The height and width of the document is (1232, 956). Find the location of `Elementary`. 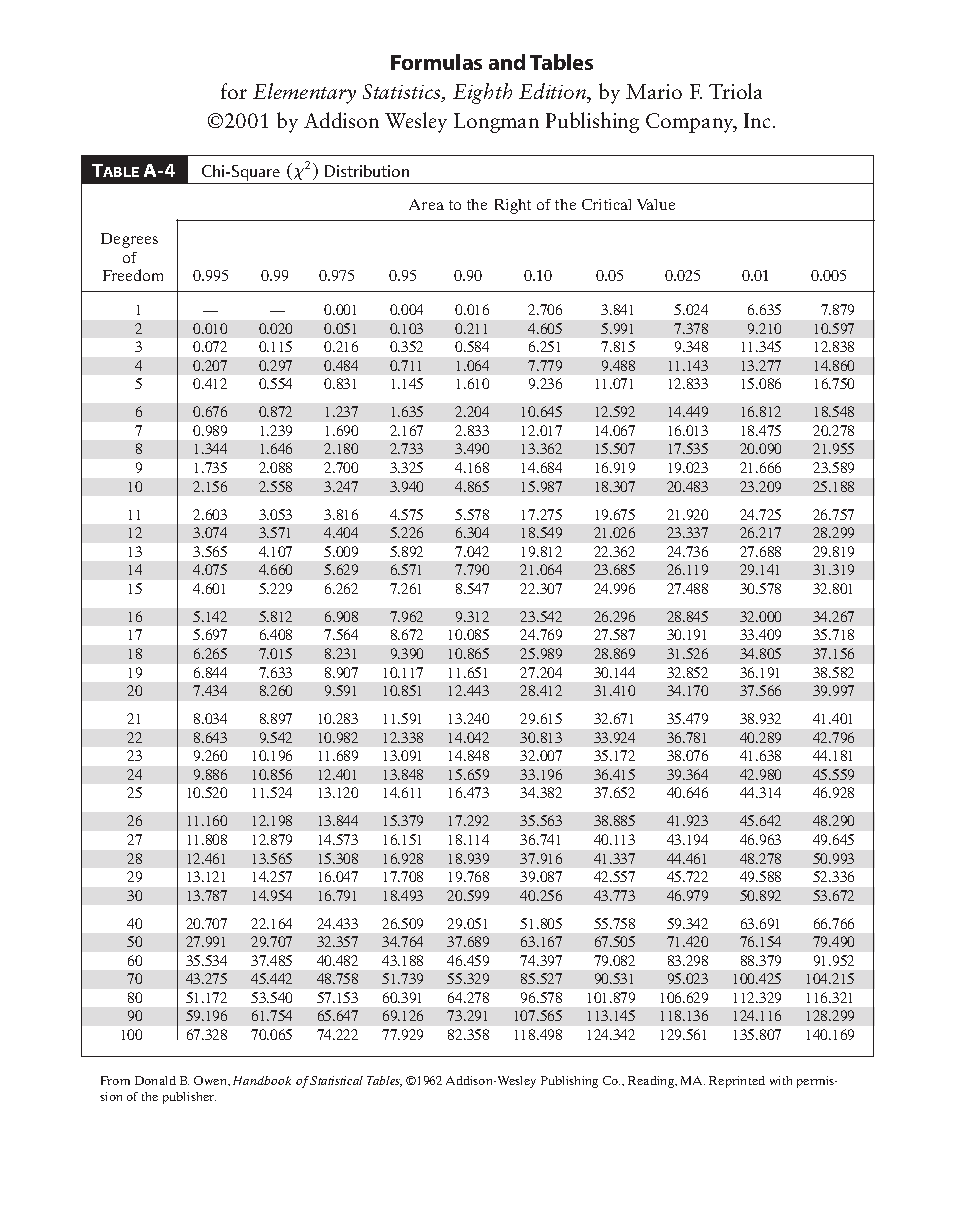

Elementary is located at coordinates (304, 93).
